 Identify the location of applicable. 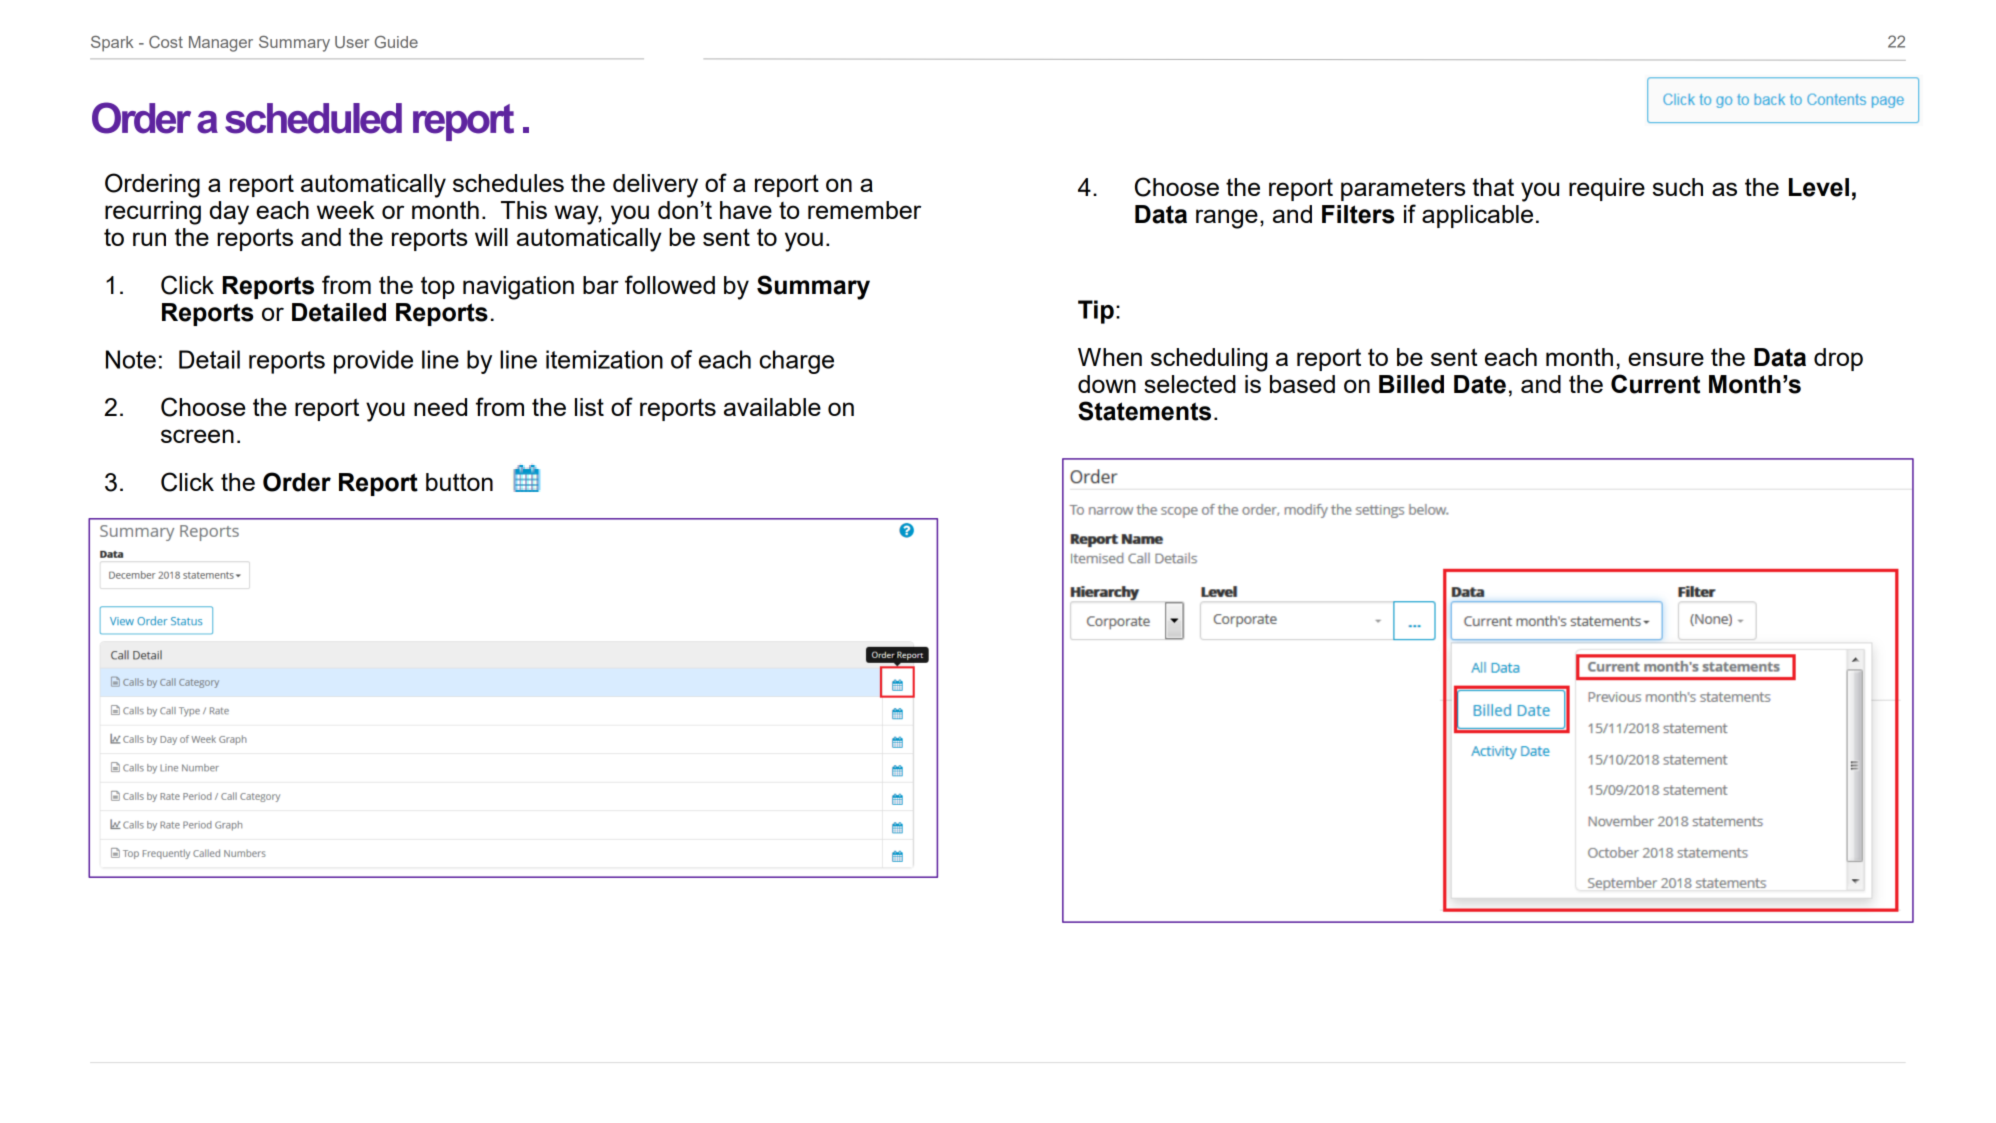
(1477, 216).
